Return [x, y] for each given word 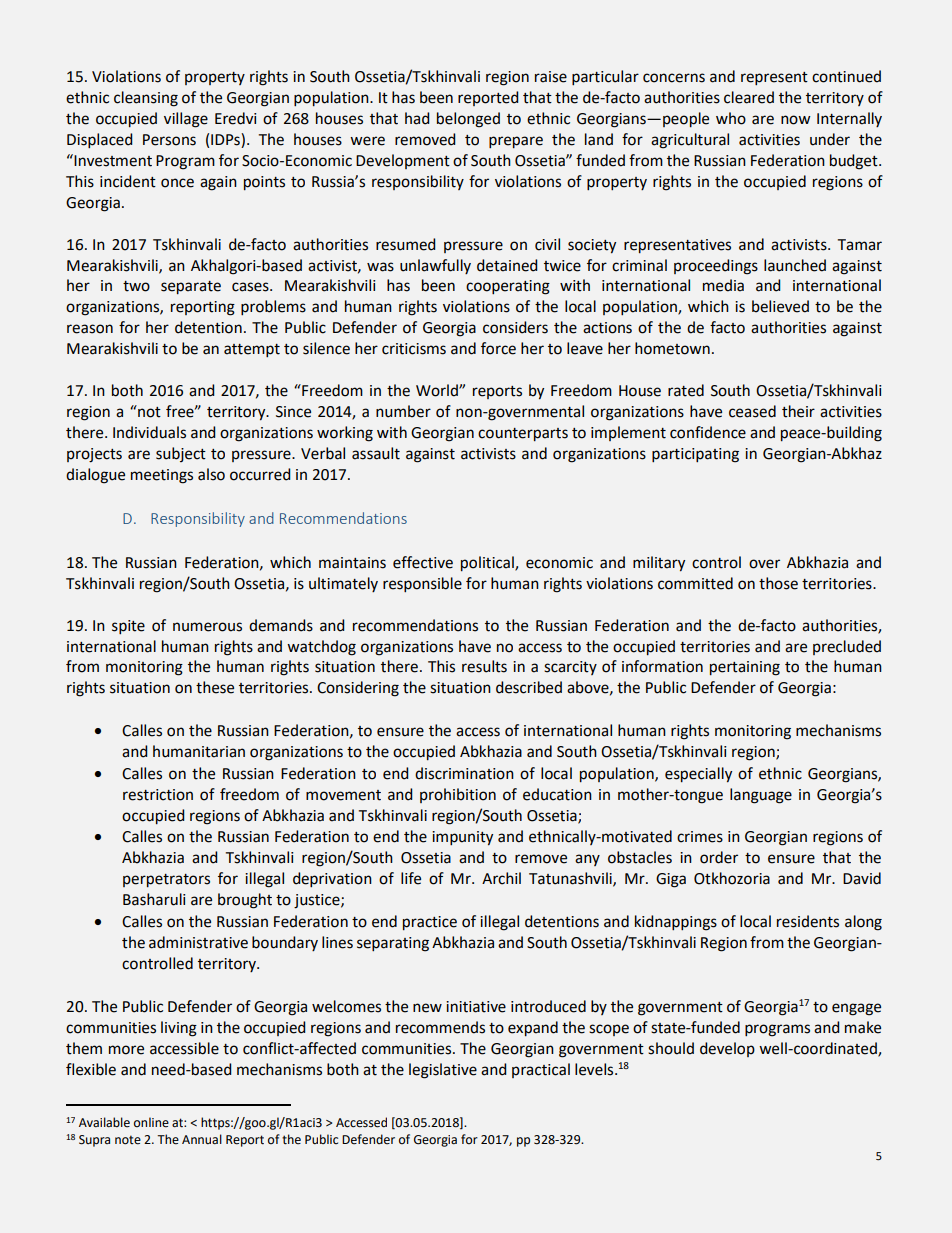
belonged [468, 120]
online [151, 1122]
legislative [443, 1071]
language [761, 796]
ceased [752, 411]
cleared [749, 97]
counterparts [523, 434]
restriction [158, 795]
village [186, 120]
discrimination [464, 773]
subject [181, 454]
